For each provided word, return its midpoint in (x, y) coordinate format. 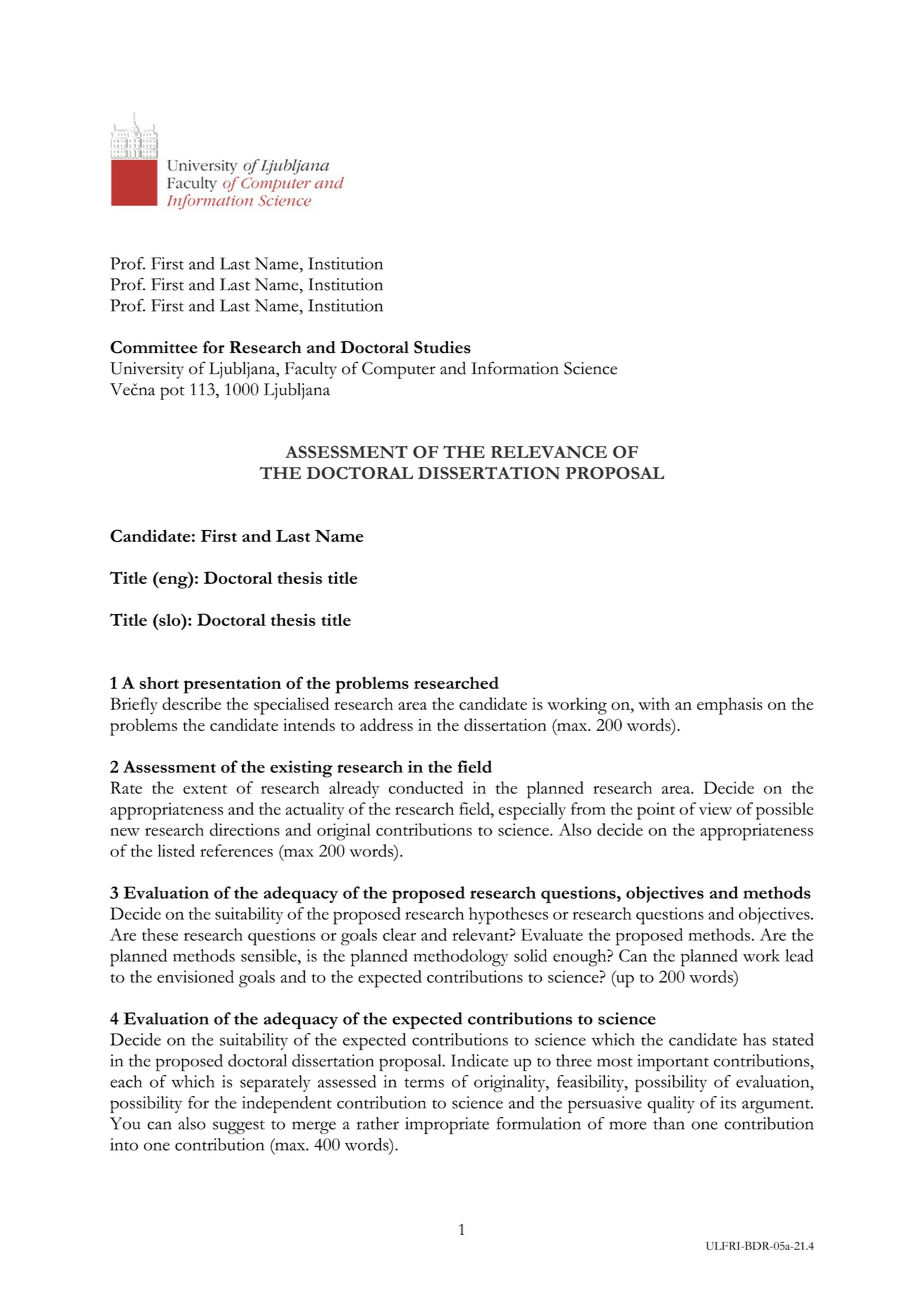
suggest (239, 1127)
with (654, 703)
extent (205, 789)
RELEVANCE (549, 451)
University (147, 370)
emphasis (730, 706)
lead (799, 955)
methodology (461, 958)
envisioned (195, 976)
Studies (442, 347)
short (159, 683)
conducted (426, 787)
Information (515, 368)
